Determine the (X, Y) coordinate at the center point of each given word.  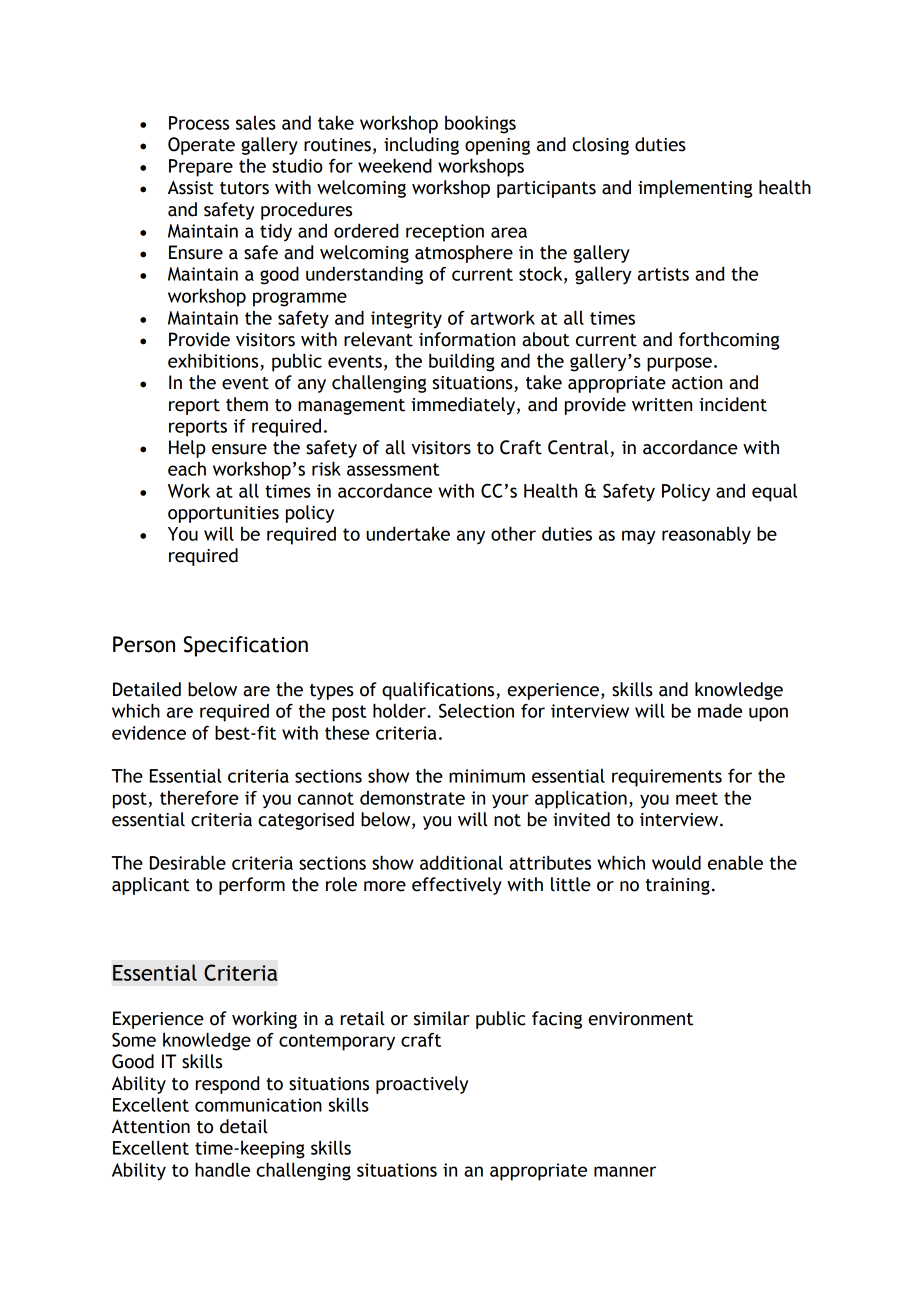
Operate (201, 146)
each (187, 469)
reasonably (706, 535)
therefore (199, 798)
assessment (393, 469)
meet (697, 798)
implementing (695, 189)
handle (222, 1169)
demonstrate (412, 798)
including (421, 146)
